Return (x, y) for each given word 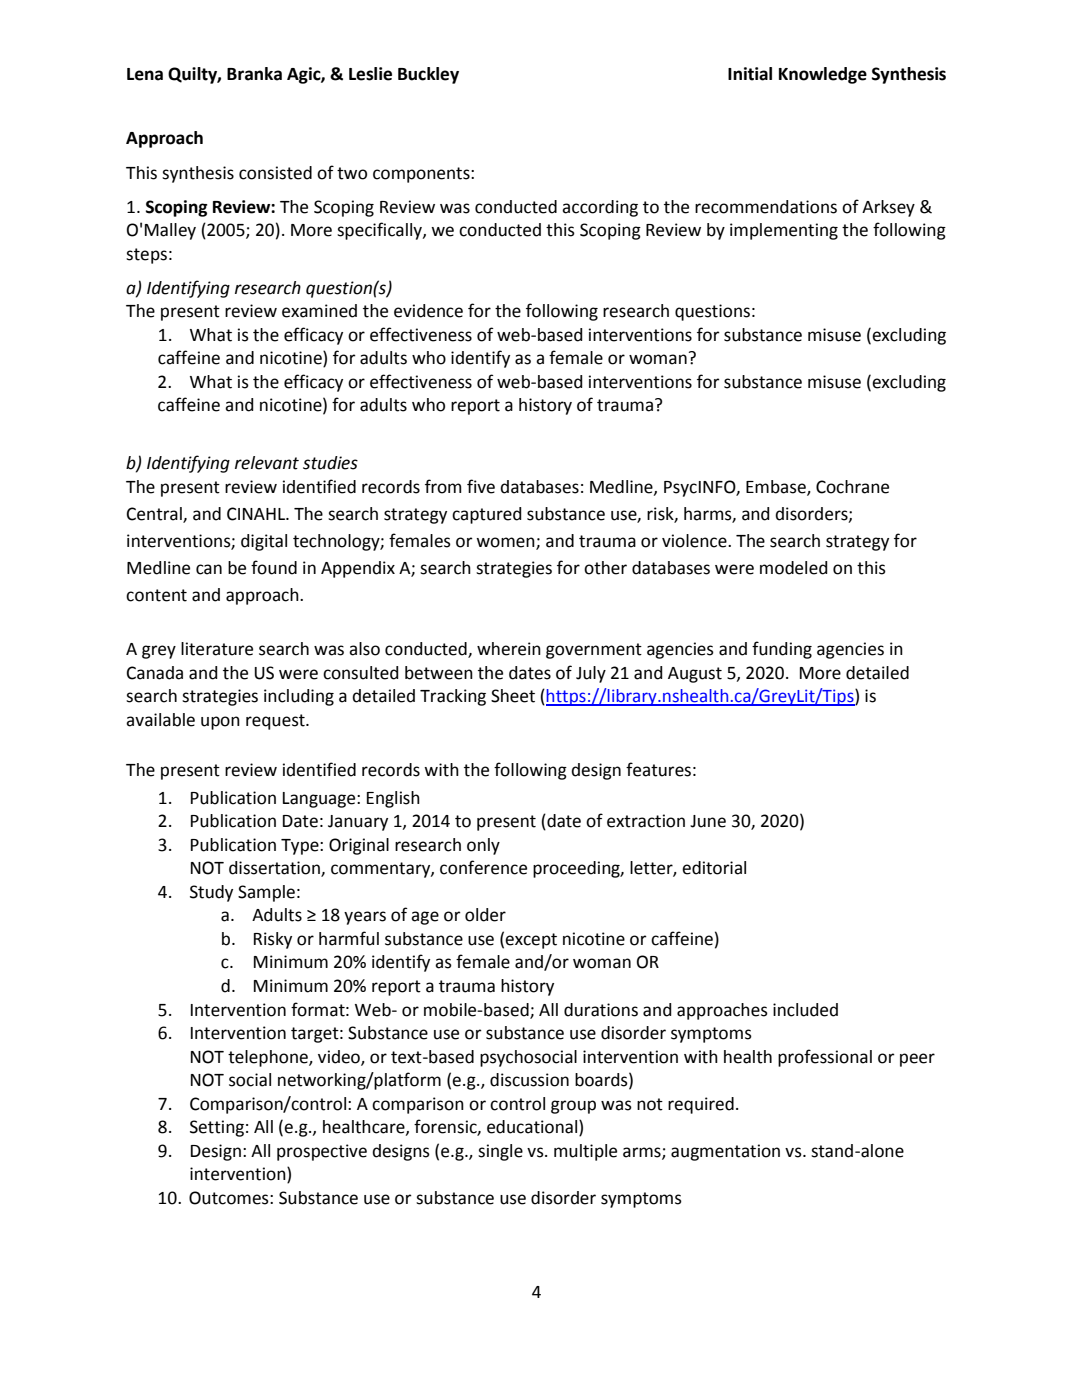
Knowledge (823, 75)
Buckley (428, 75)
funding (782, 650)
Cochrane (852, 487)
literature (217, 649)
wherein (509, 649)
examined (319, 311)
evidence (428, 311)
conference (483, 867)
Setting (217, 1128)
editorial (714, 868)
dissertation (275, 869)
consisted (275, 173)
